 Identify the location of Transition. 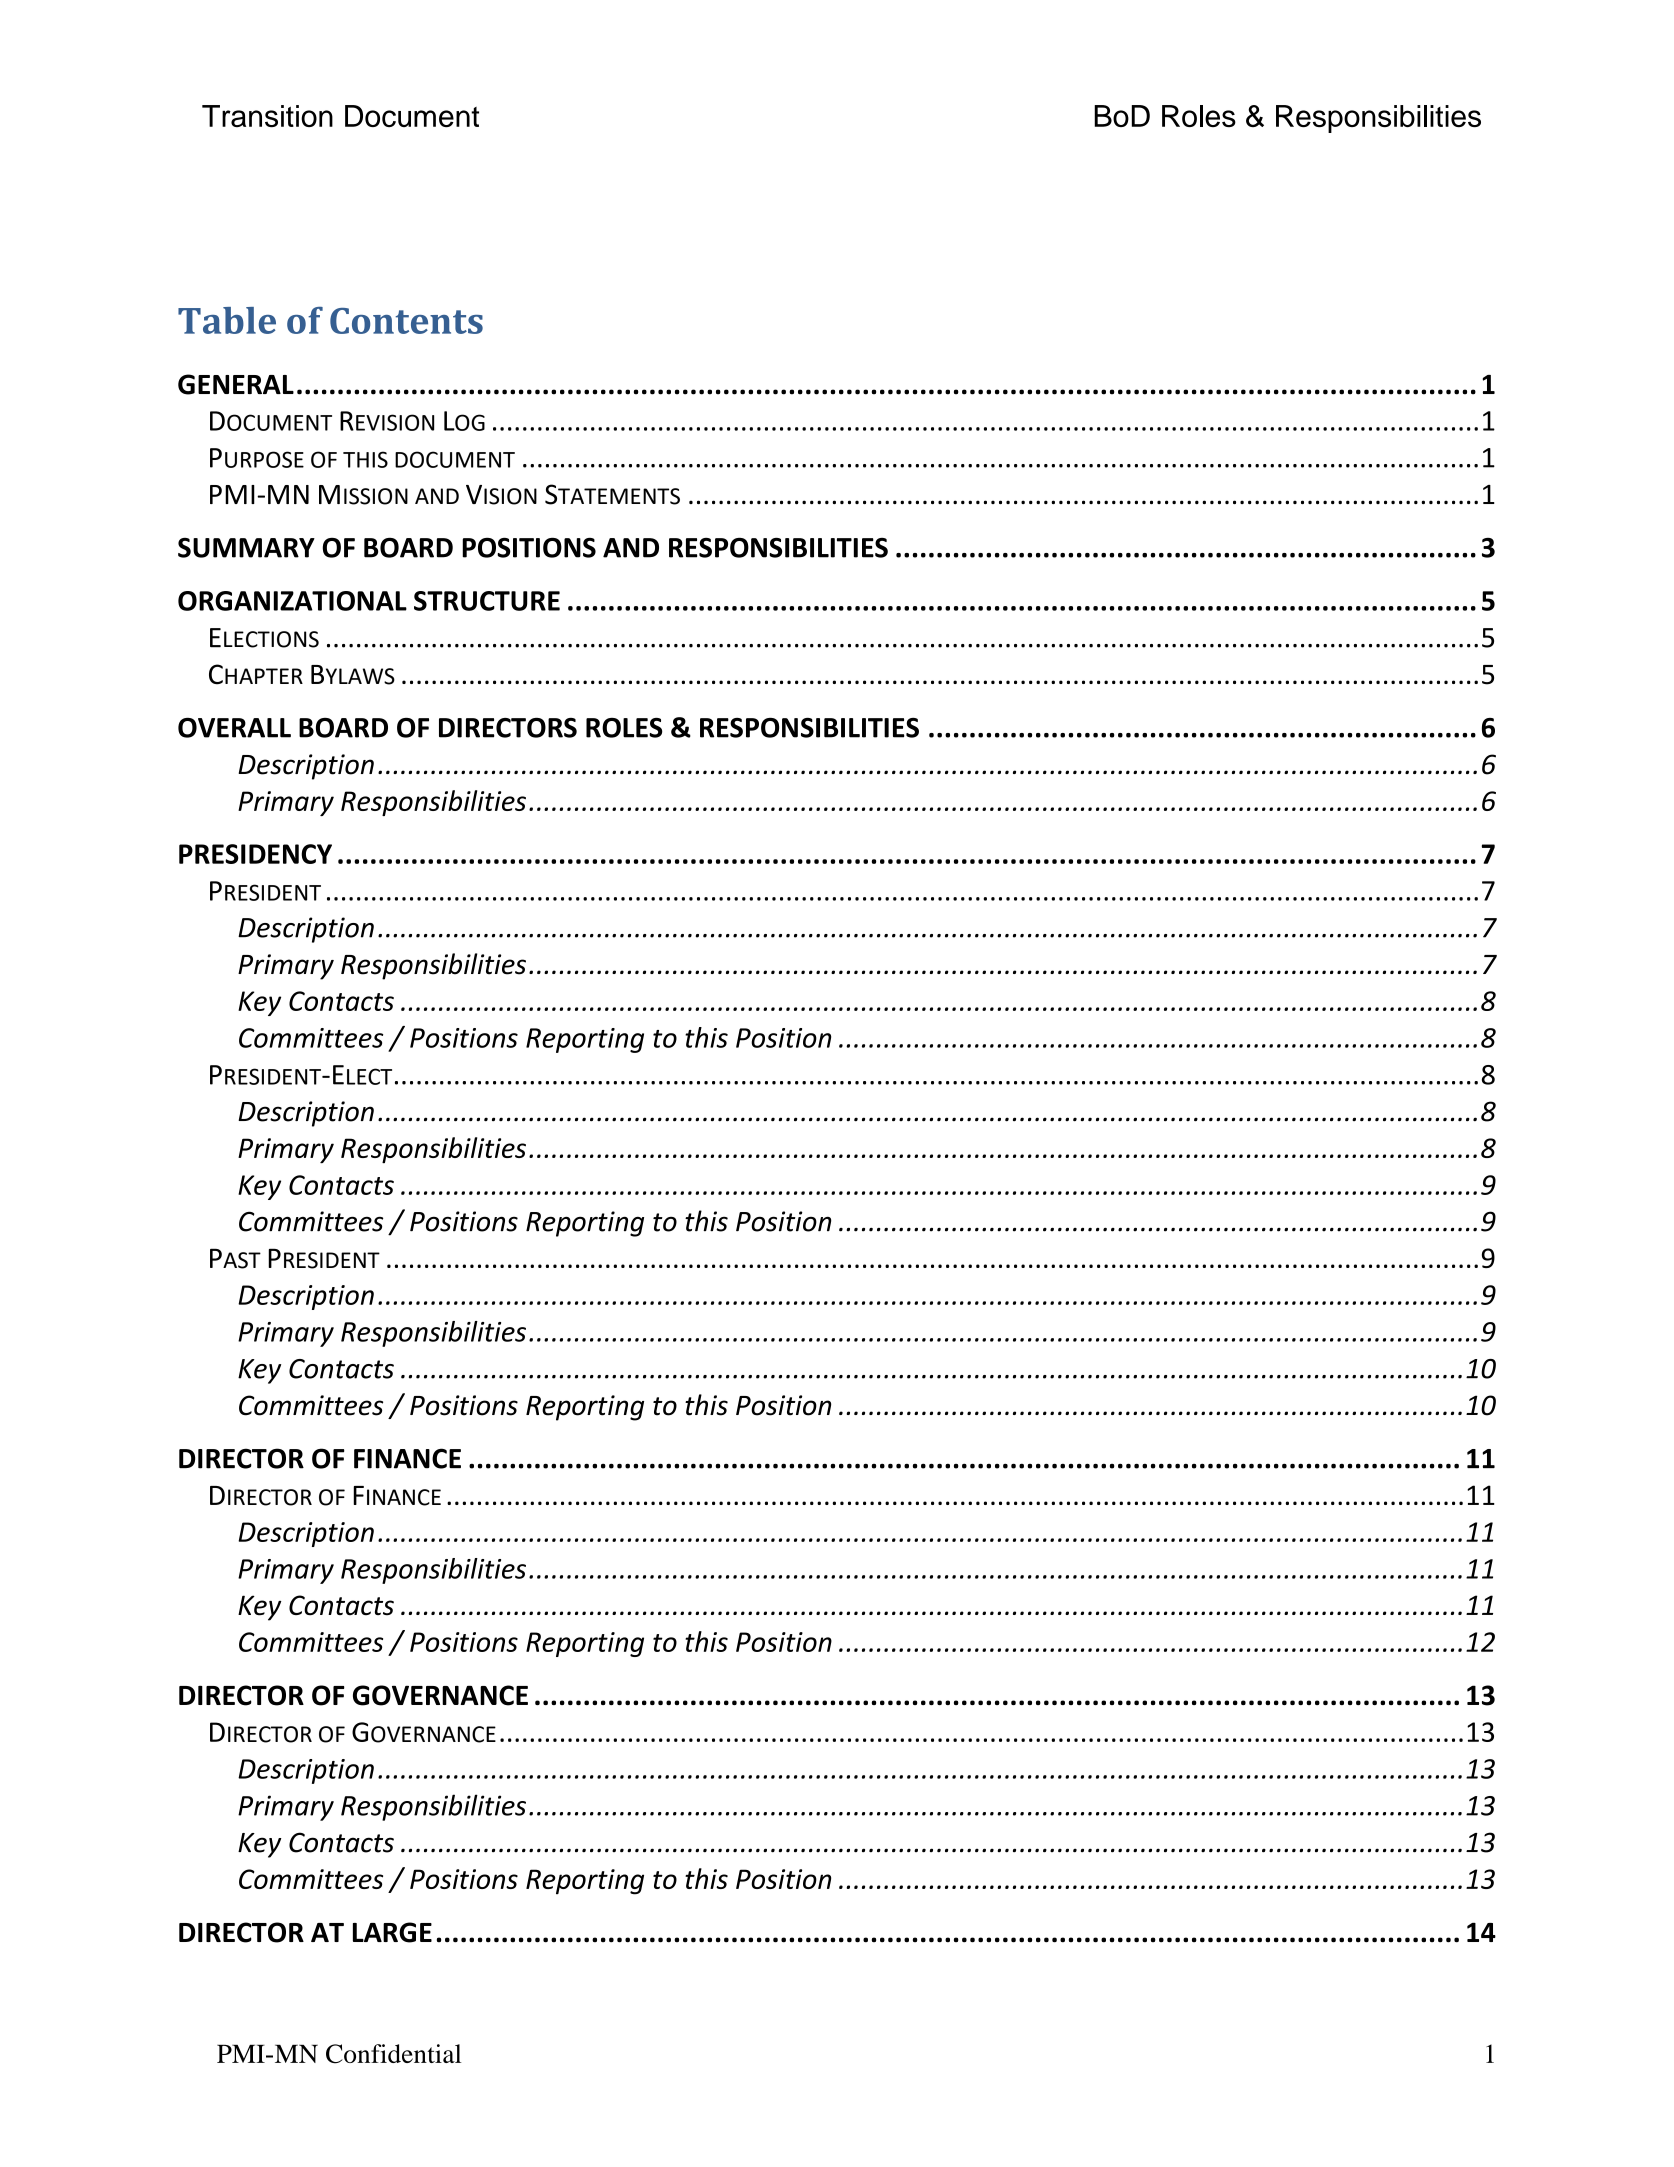
(267, 116).
